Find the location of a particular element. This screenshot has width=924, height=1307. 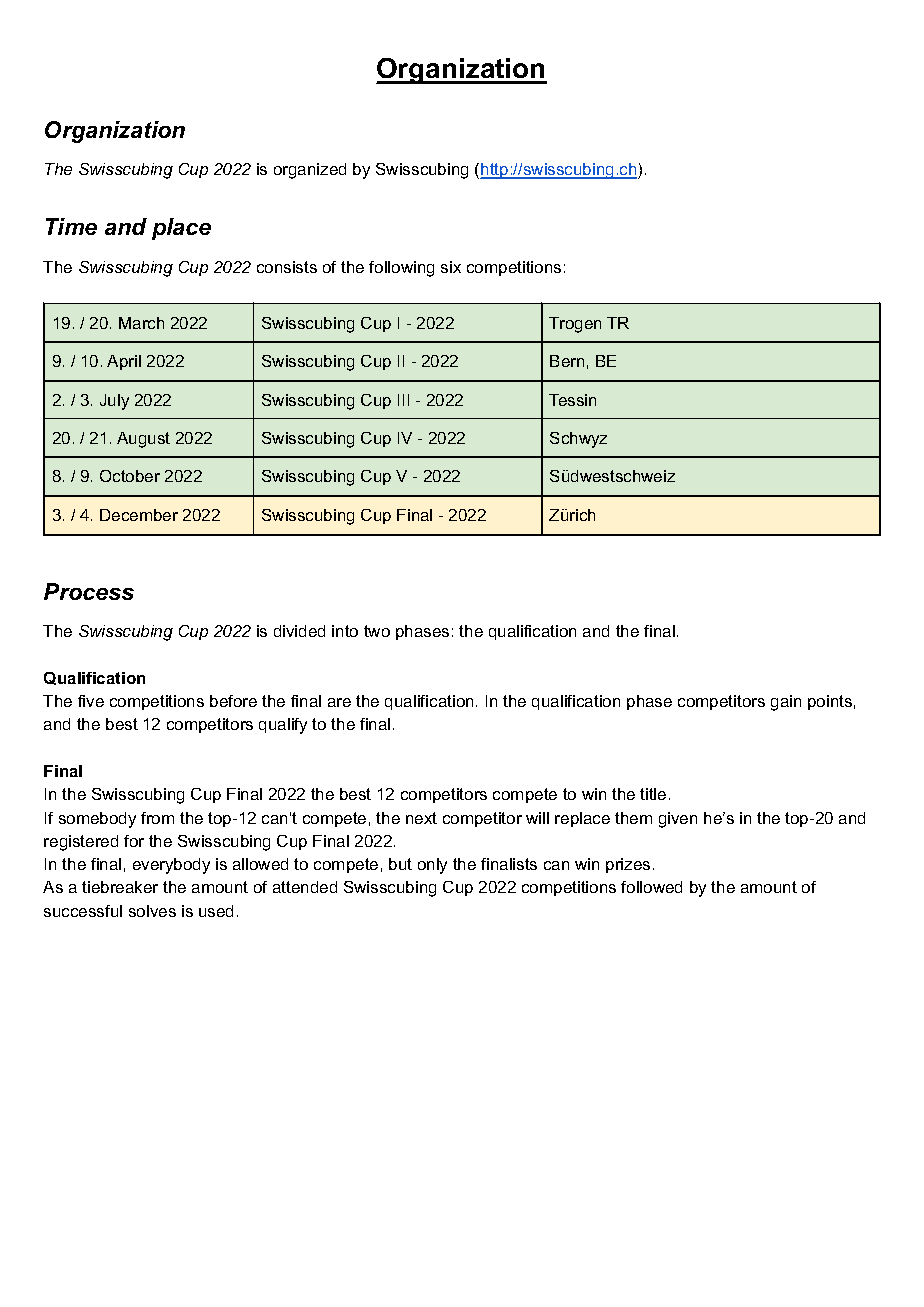

December is located at coordinates (139, 515).
